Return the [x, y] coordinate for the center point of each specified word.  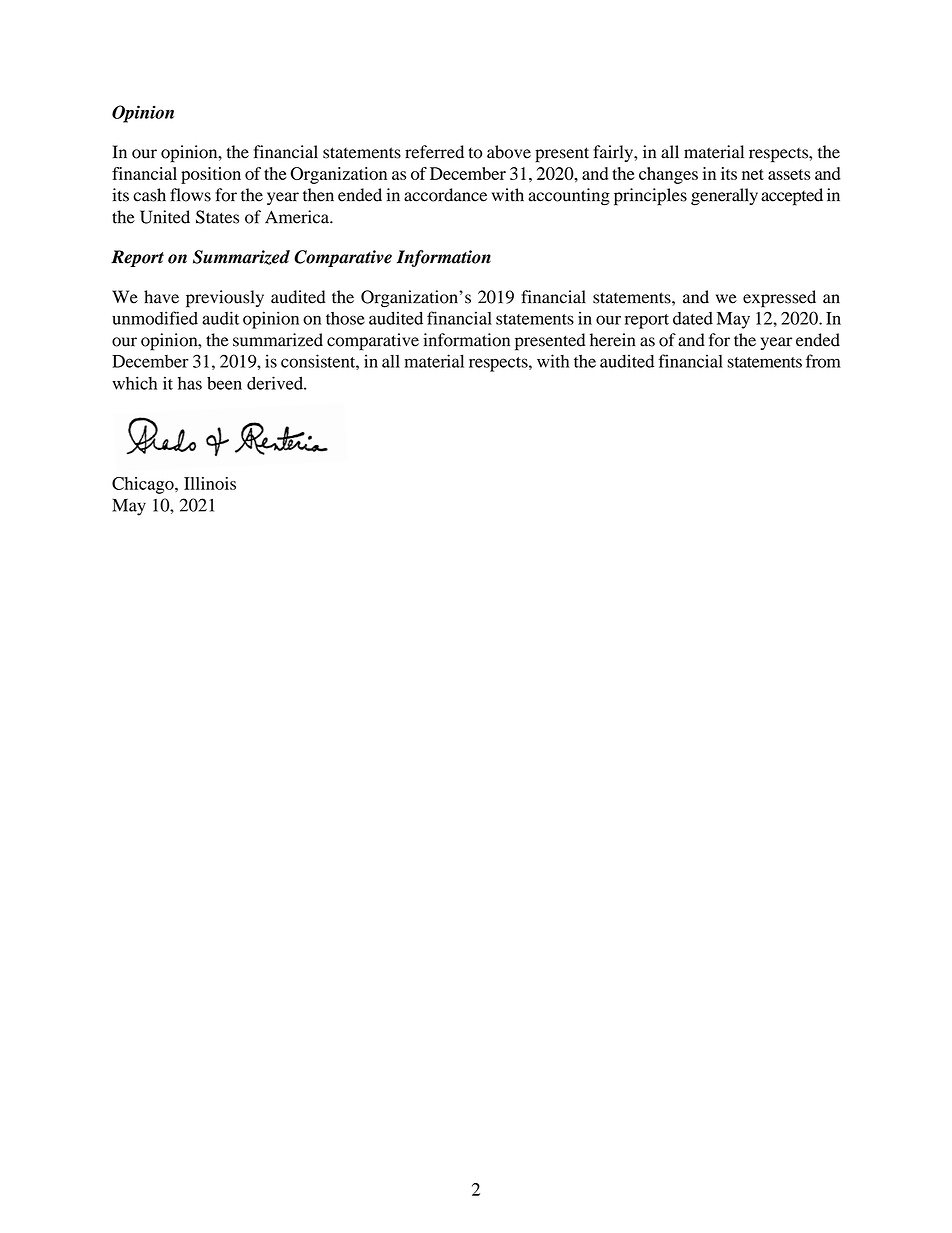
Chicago [144, 485]
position [211, 175]
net [753, 174]
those [345, 318]
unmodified [155, 318]
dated [693, 318]
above [509, 152]
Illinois [210, 483]
